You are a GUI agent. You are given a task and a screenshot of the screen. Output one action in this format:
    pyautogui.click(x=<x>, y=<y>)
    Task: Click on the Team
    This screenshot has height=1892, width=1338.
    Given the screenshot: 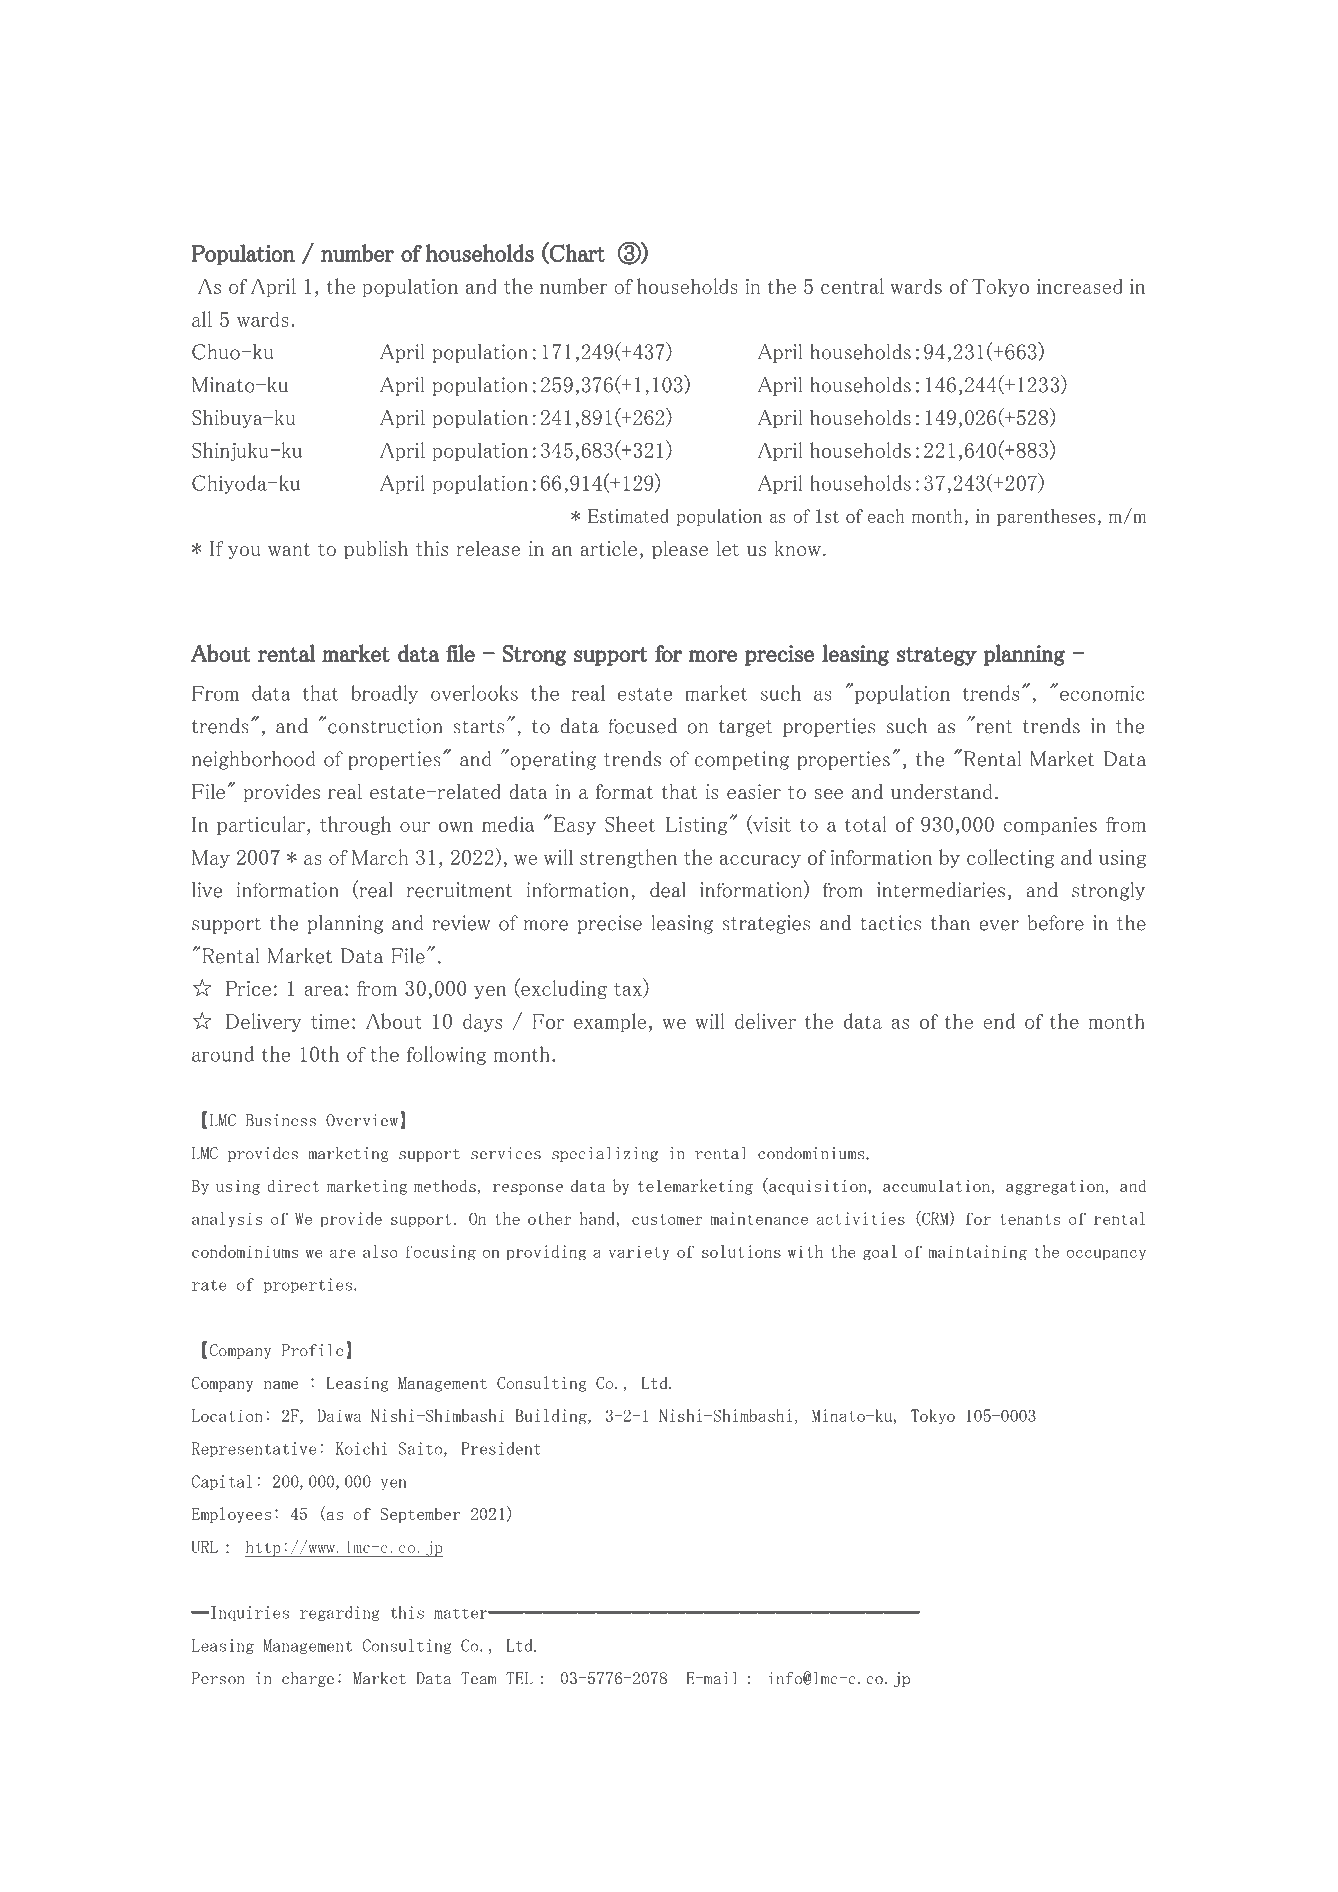 What is the action you would take?
    pyautogui.click(x=479, y=1678)
